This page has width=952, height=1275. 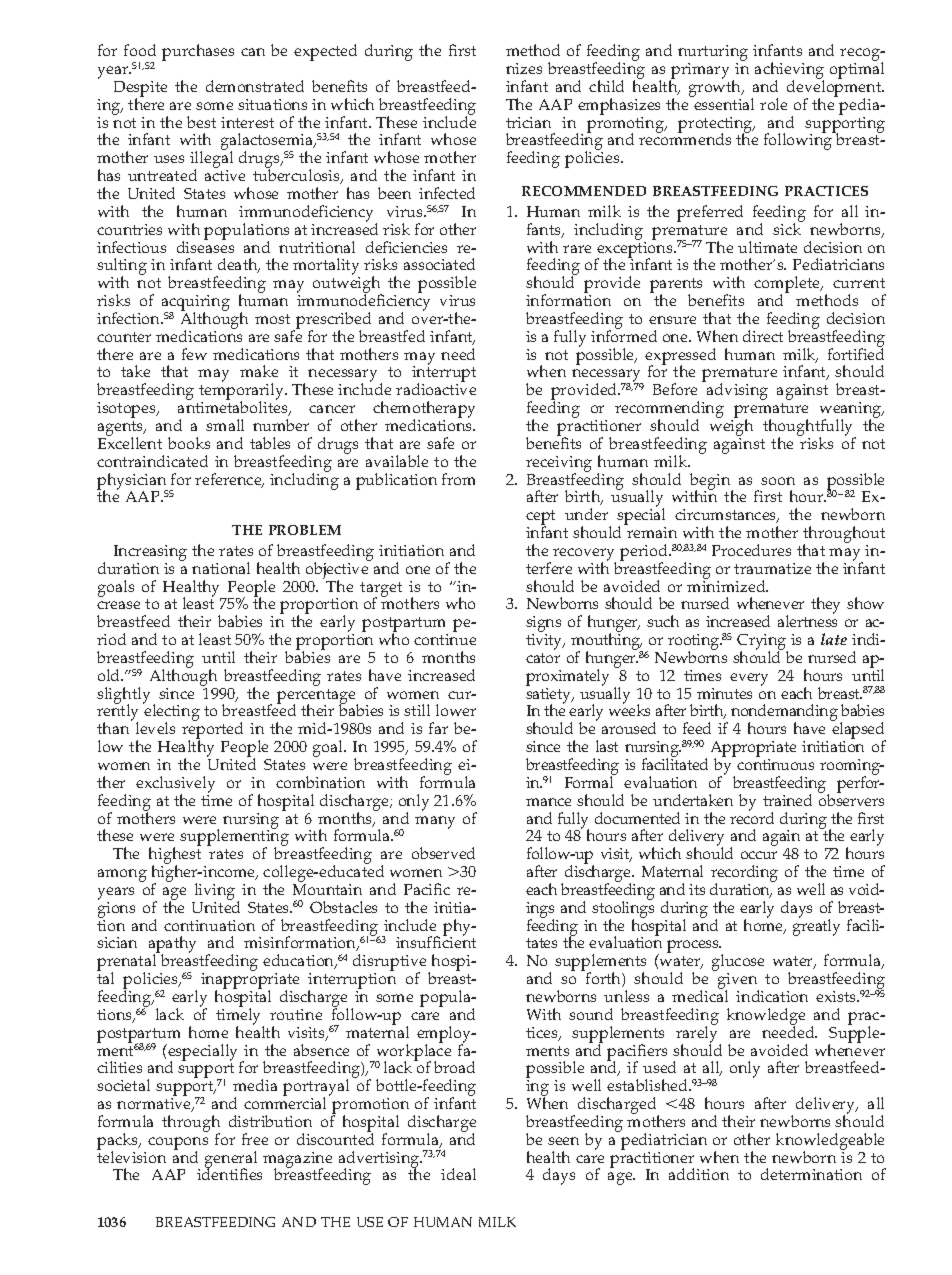 I want to click on ideal, so click(x=458, y=1174).
